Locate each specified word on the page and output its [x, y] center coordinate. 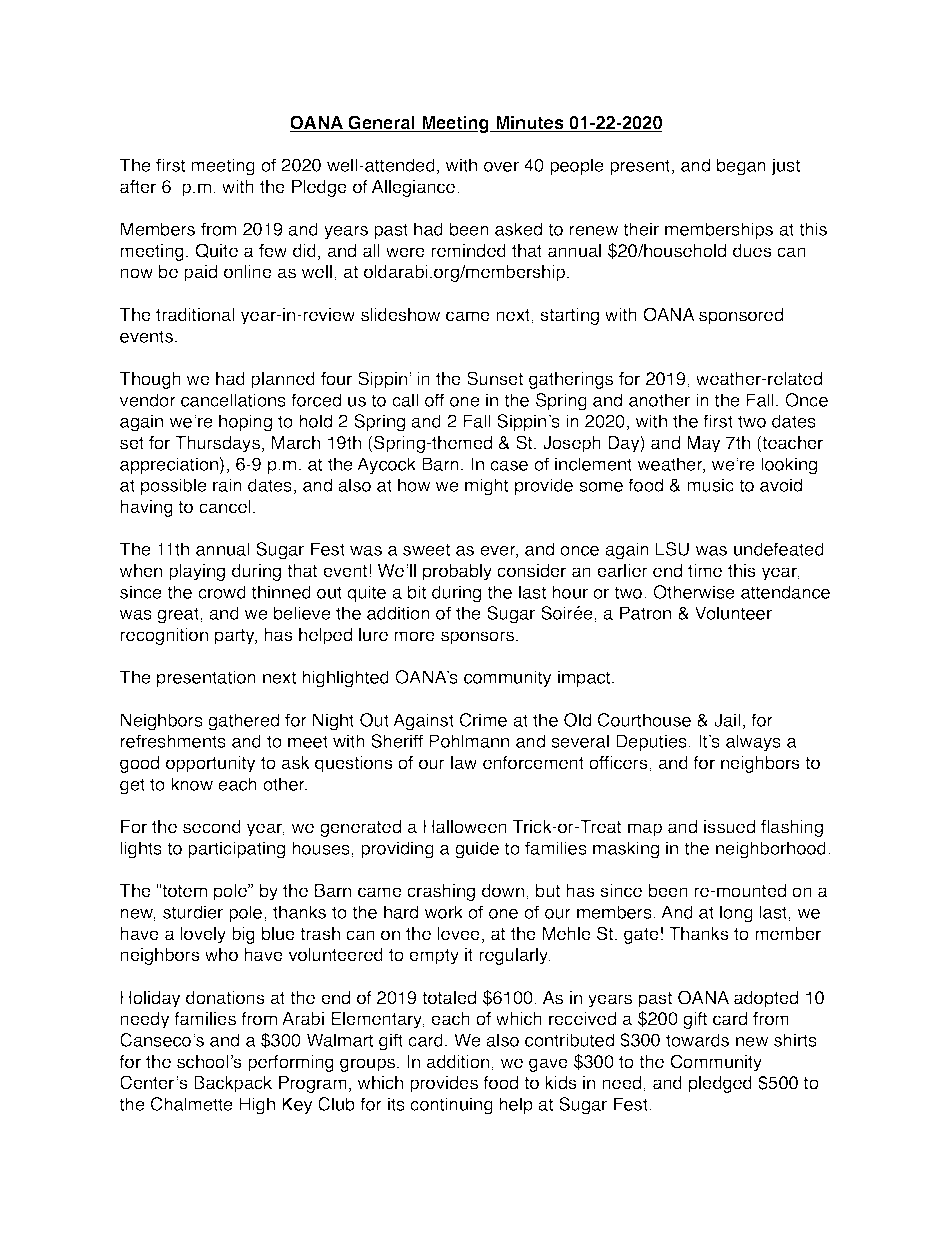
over [501, 167]
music [710, 485]
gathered [243, 722]
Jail [727, 720]
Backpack [233, 1084]
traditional [195, 315]
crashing [441, 892]
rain [227, 485]
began [741, 167]
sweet [426, 549]
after [138, 187]
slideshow [401, 315]
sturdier [193, 912]
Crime [483, 720]
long [736, 914]
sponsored [741, 316]
